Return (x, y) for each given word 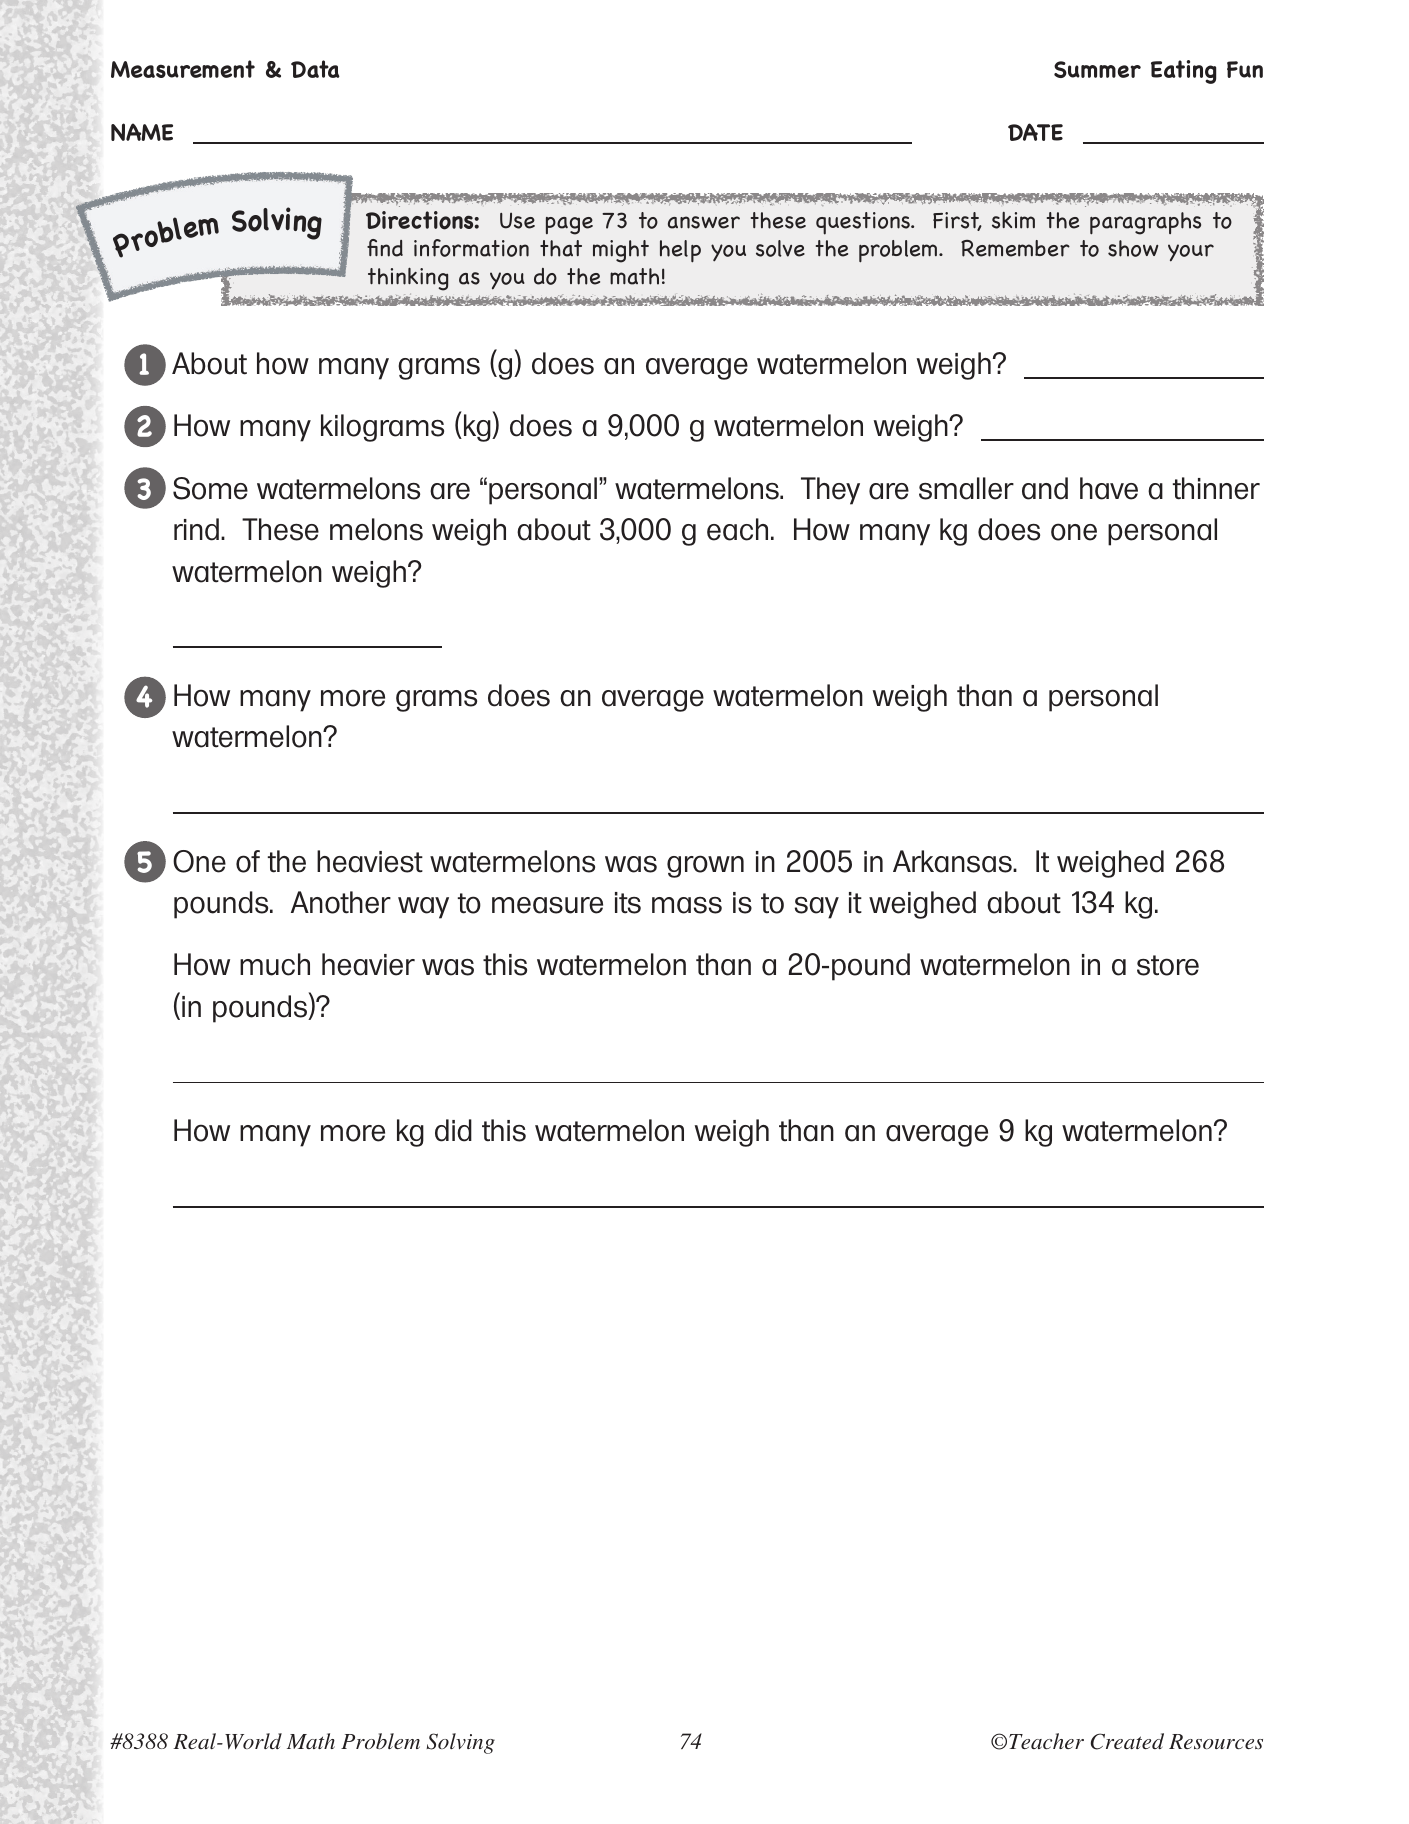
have (1109, 488)
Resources (1216, 1741)
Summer (1097, 69)
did (453, 1130)
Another (341, 902)
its (628, 903)
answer (704, 222)
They (830, 491)
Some (210, 488)
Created (1127, 1741)
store (1168, 965)
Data (315, 69)
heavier (368, 964)
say (817, 908)
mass (687, 905)
